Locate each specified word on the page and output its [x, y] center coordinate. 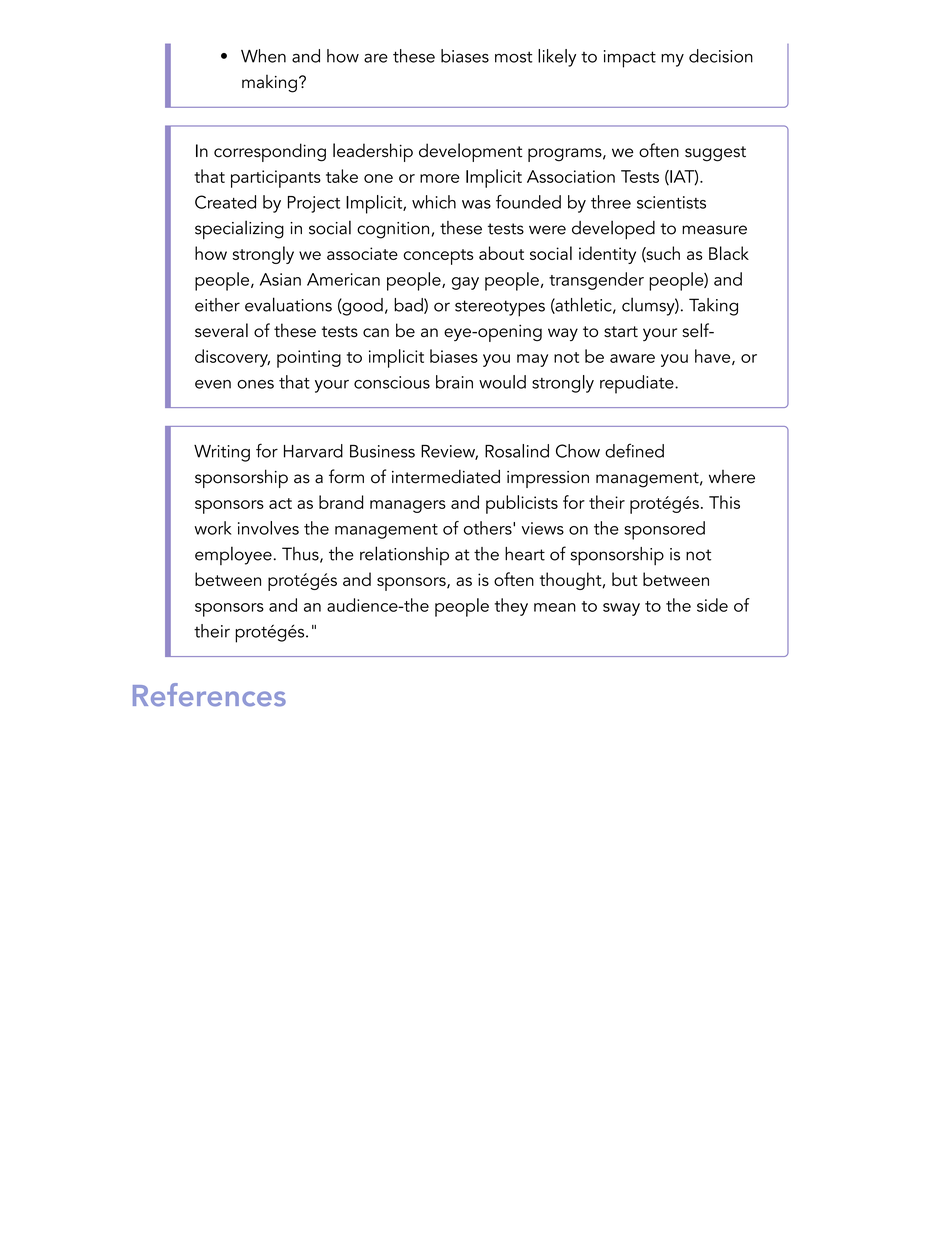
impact [630, 59]
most [513, 57]
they [511, 607]
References [209, 695]
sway [621, 609]
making [269, 84]
